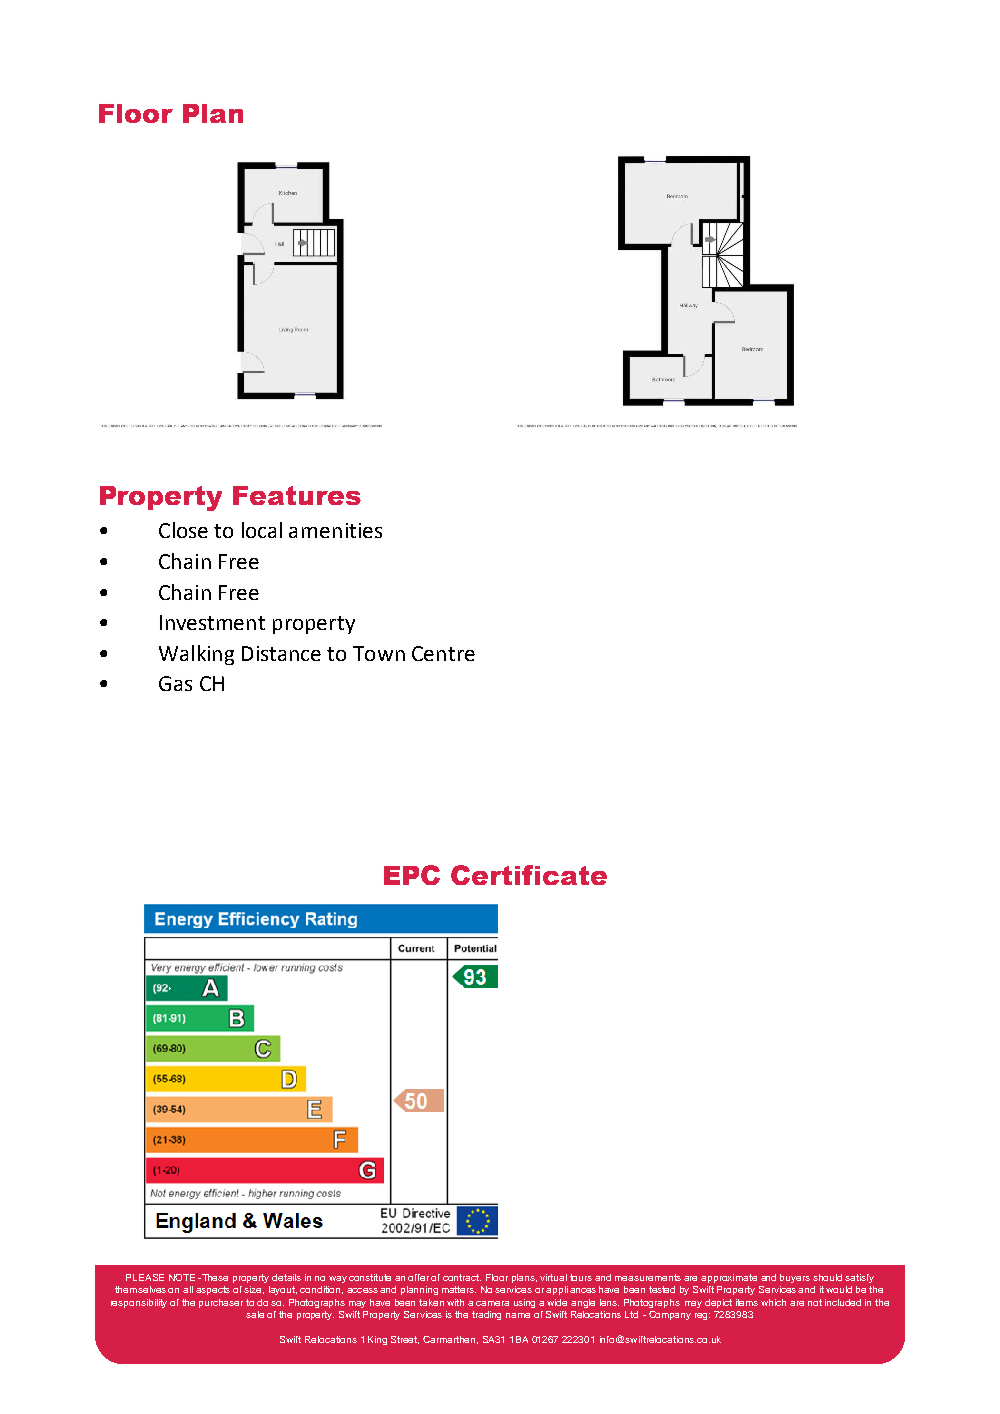 This document has height=1414, width=1000. Describe the element at coordinates (262, 530) in the document. I see `local` at that location.
